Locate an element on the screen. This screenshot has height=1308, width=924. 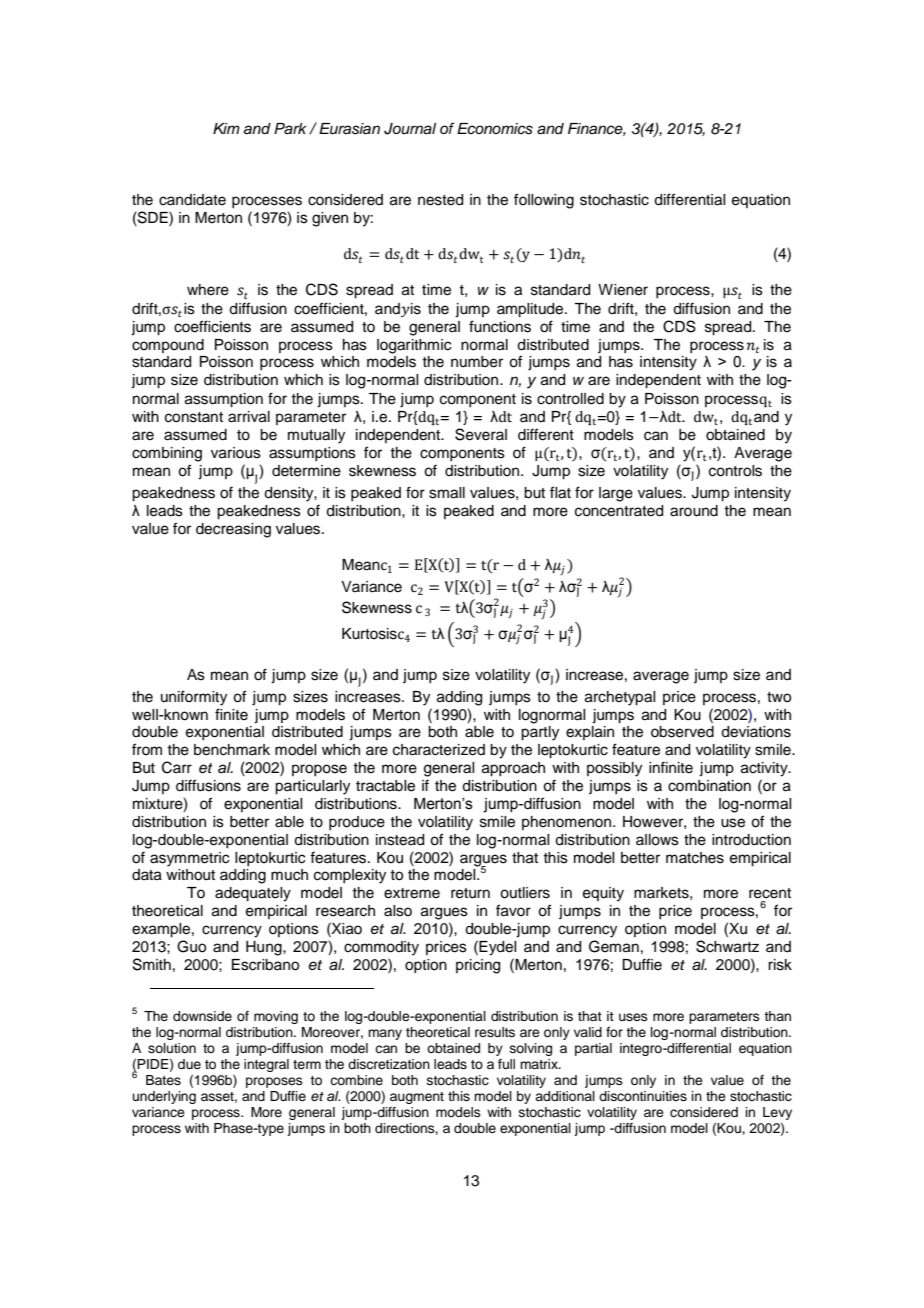
two is located at coordinates (779, 697).
